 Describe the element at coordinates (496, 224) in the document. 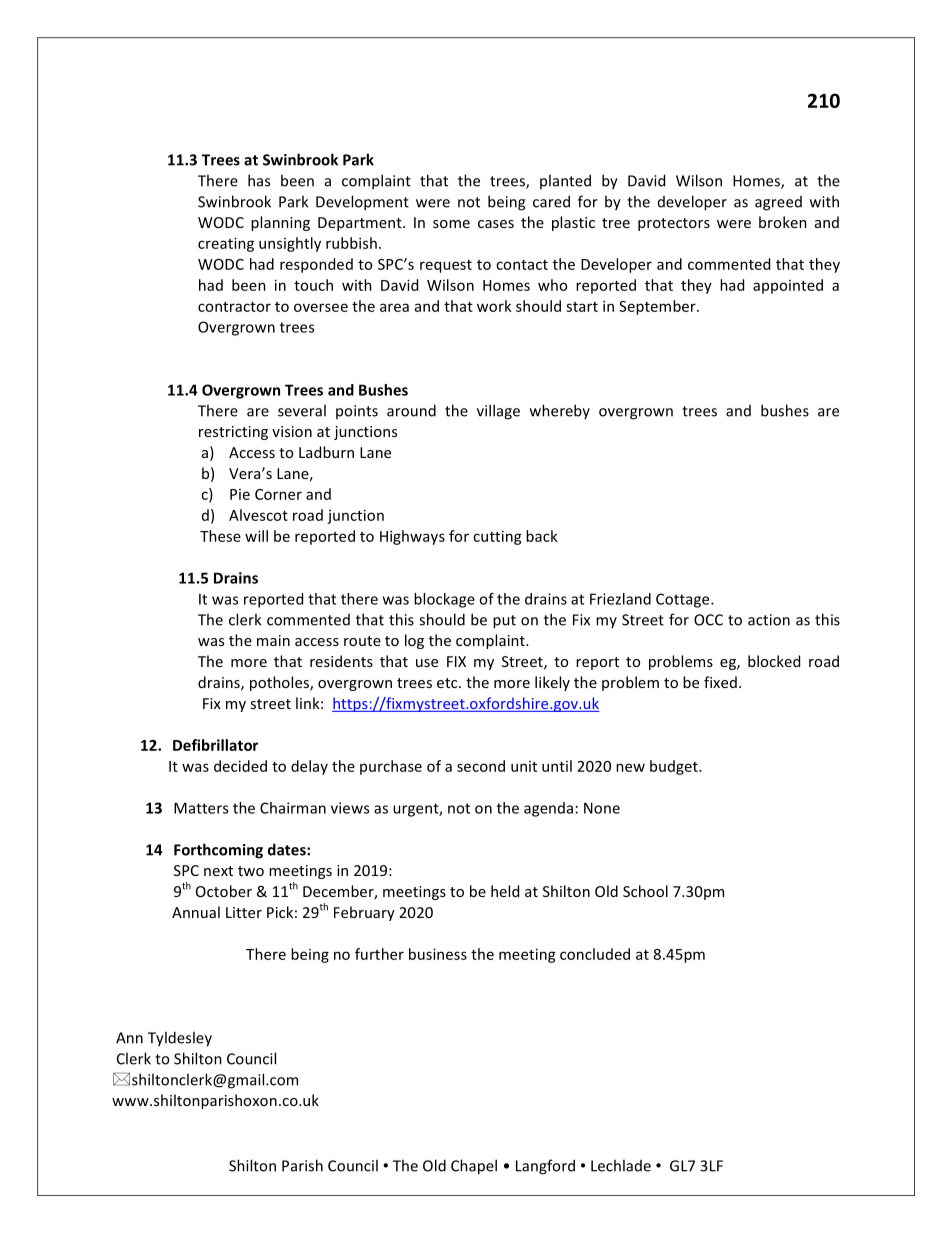

I see `cases` at that location.
